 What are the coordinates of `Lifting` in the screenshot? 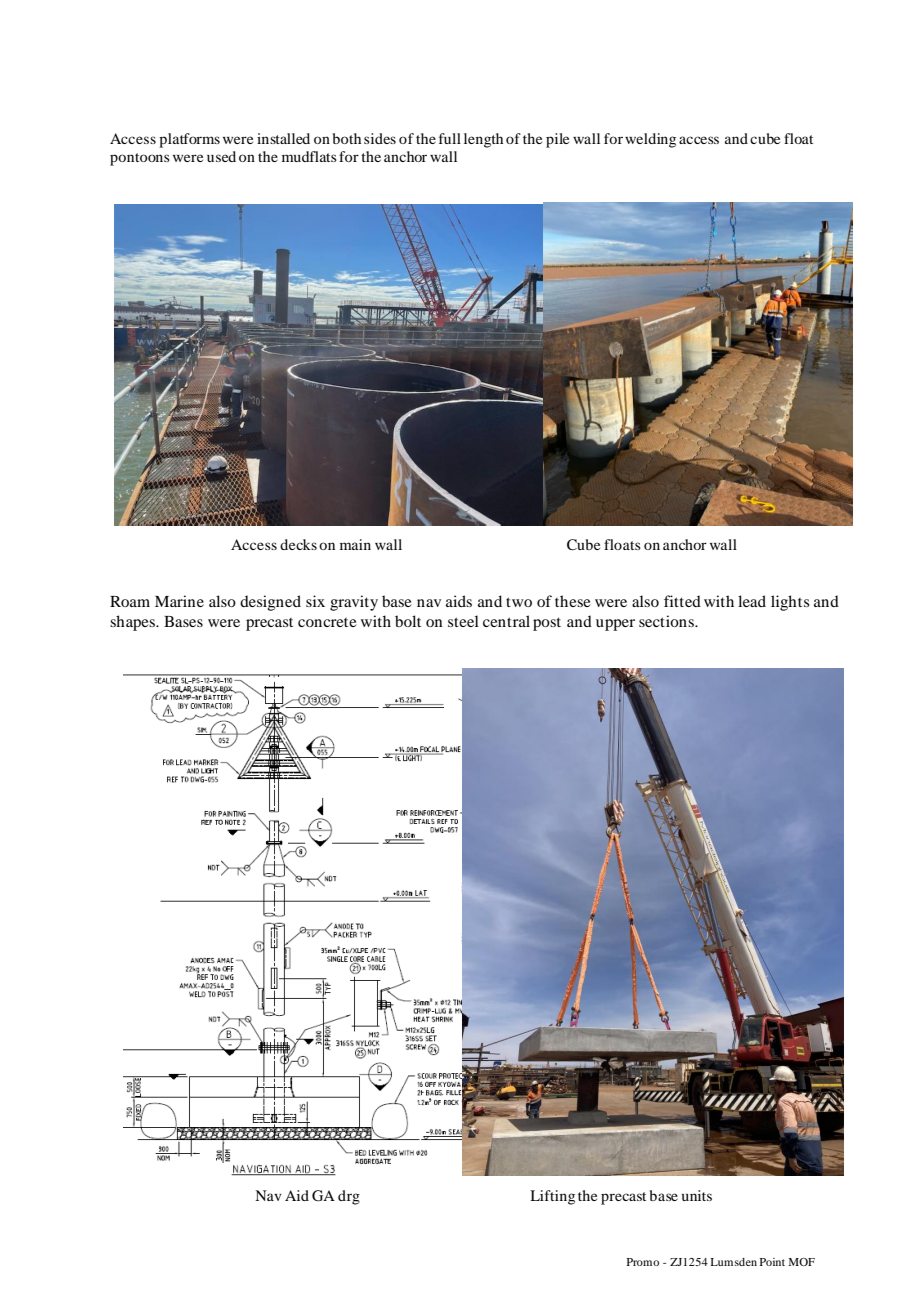 It's located at (552, 1197).
